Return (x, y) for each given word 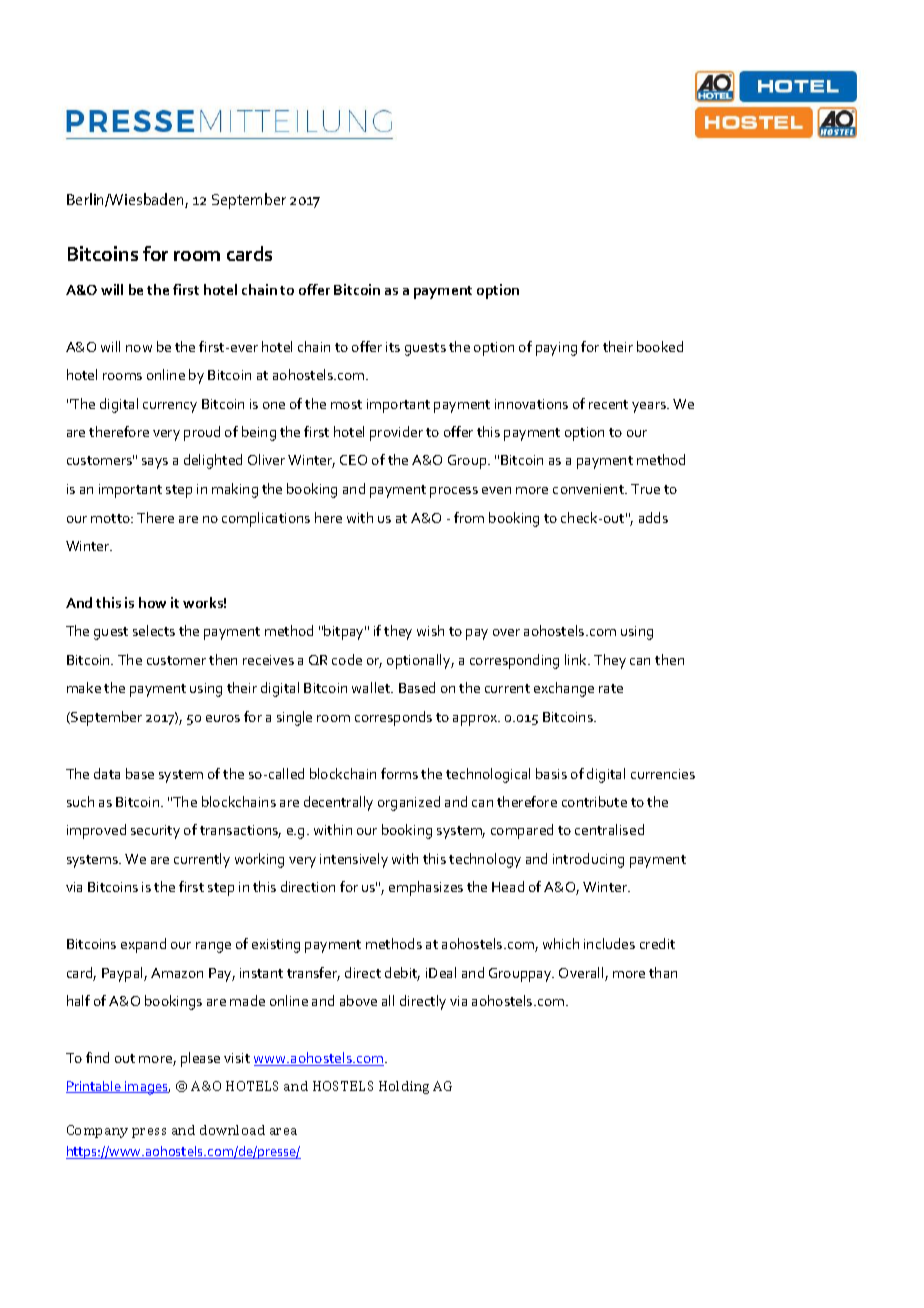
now (139, 348)
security (155, 832)
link (577, 659)
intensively (354, 860)
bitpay (345, 632)
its (393, 347)
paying (556, 349)
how (152, 602)
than (663, 972)
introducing (588, 860)
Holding (404, 1087)
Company (97, 1131)
